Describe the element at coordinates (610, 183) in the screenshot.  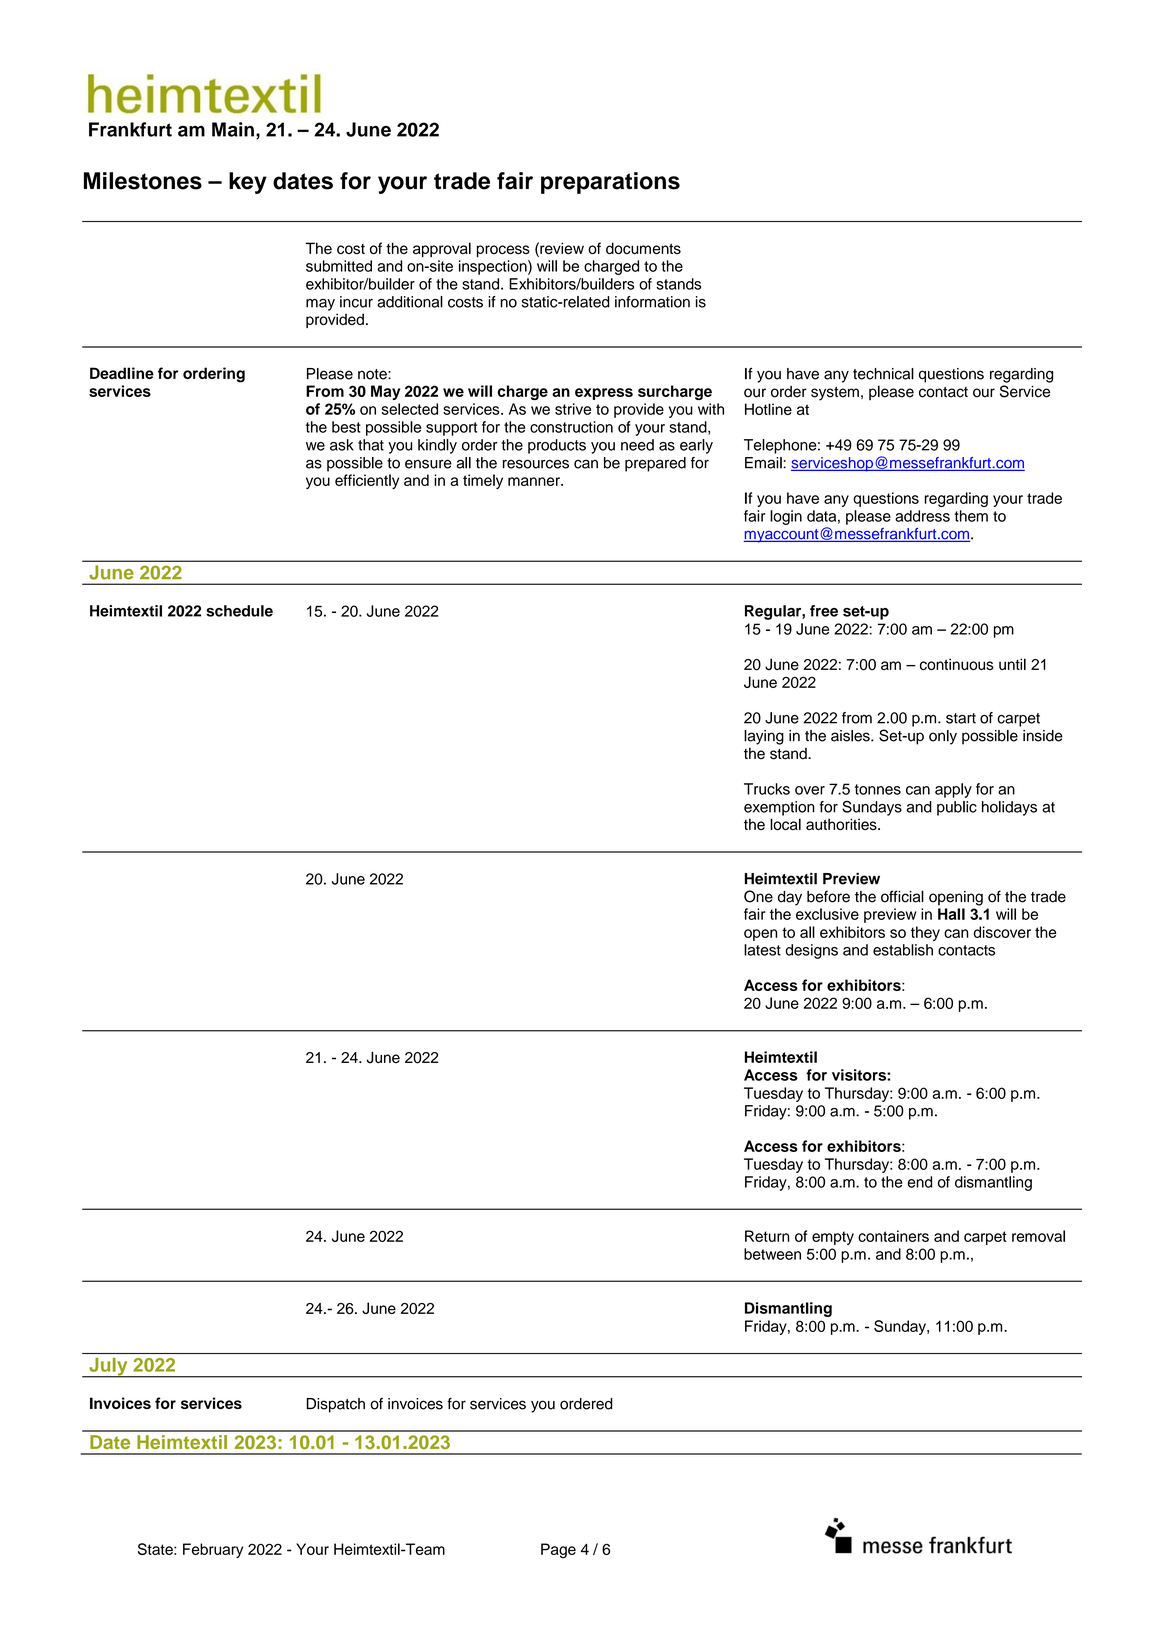
I see `preparations` at that location.
